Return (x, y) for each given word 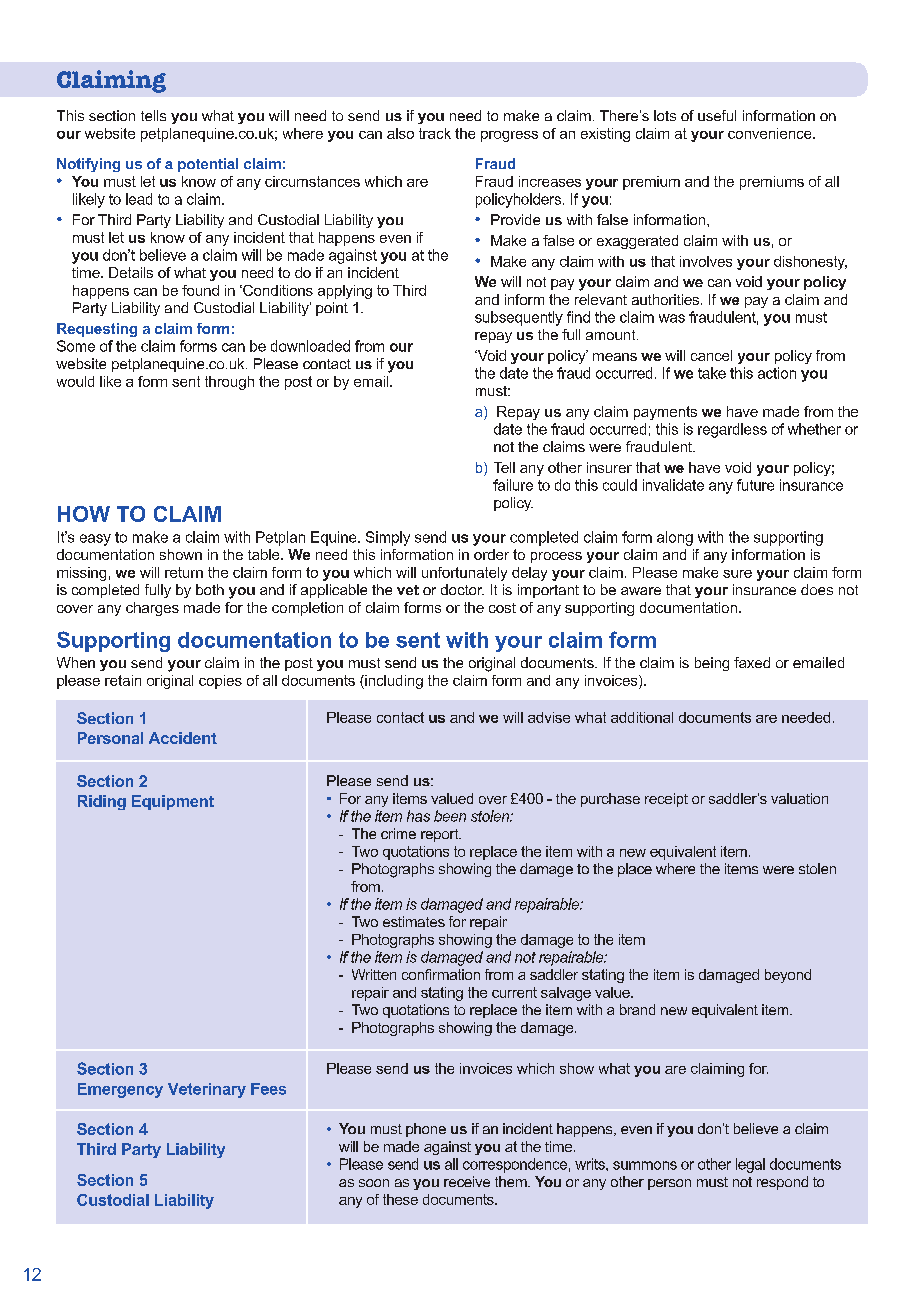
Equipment (173, 802)
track (435, 133)
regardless (732, 430)
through (229, 383)
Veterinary (207, 1090)
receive (467, 1181)
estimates (414, 921)
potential (208, 165)
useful (717, 115)
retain (123, 680)
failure (513, 485)
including (393, 682)
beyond (788, 976)
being (712, 664)
